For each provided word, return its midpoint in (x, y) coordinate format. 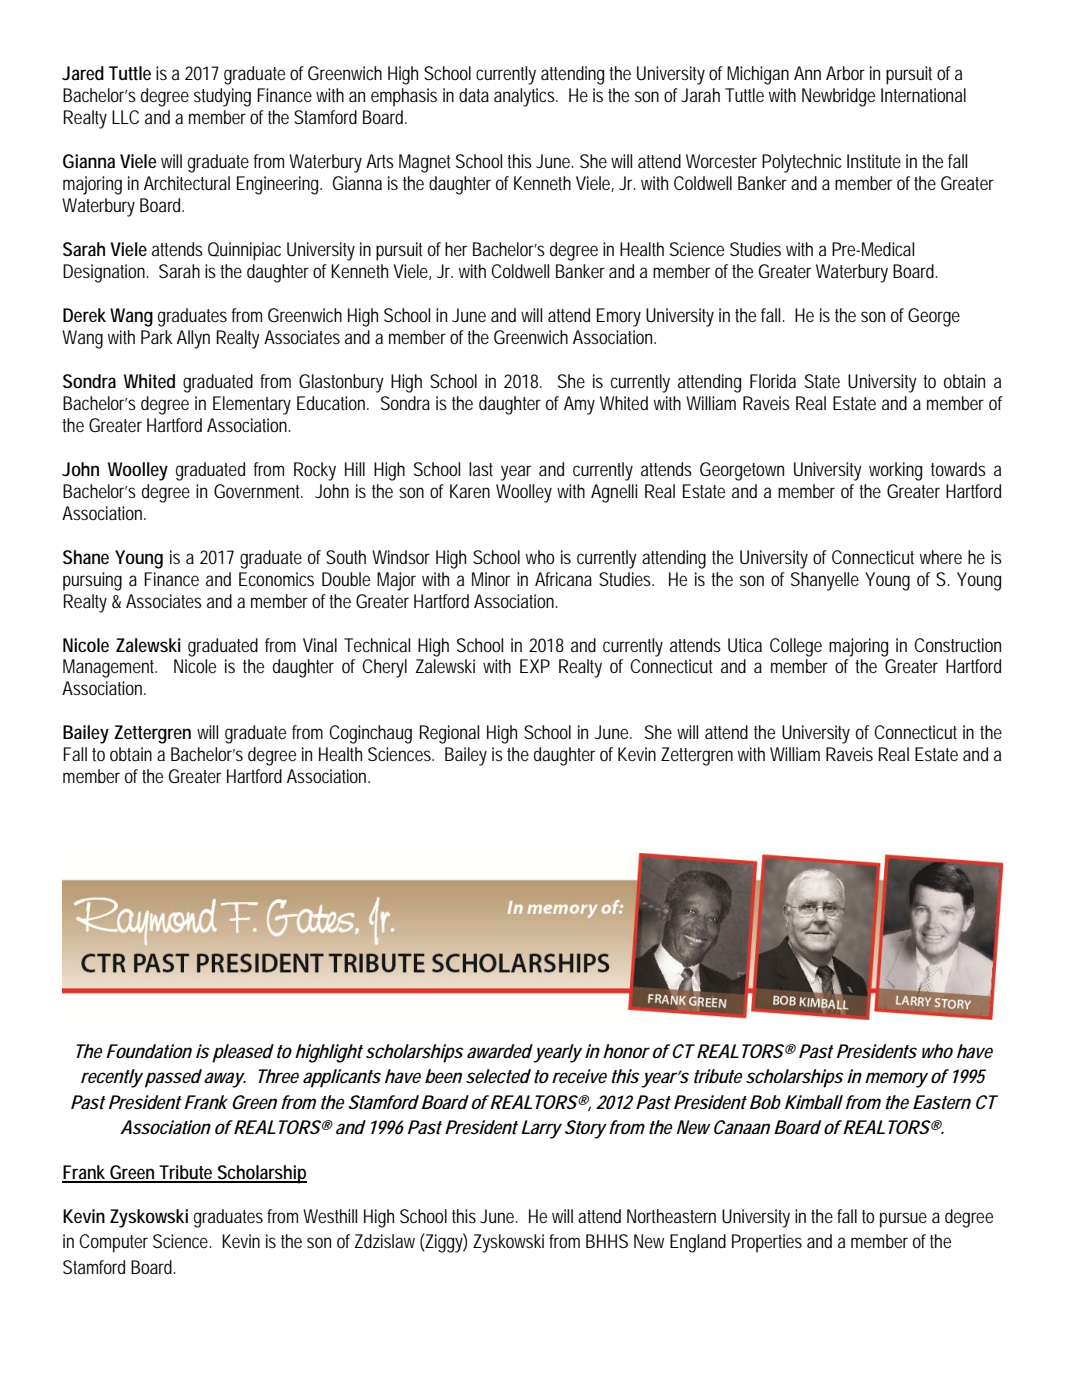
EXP (535, 666)
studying (222, 97)
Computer (113, 1243)
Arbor (845, 73)
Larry (541, 1129)
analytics (524, 97)
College (796, 647)
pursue (903, 1220)
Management (110, 668)
